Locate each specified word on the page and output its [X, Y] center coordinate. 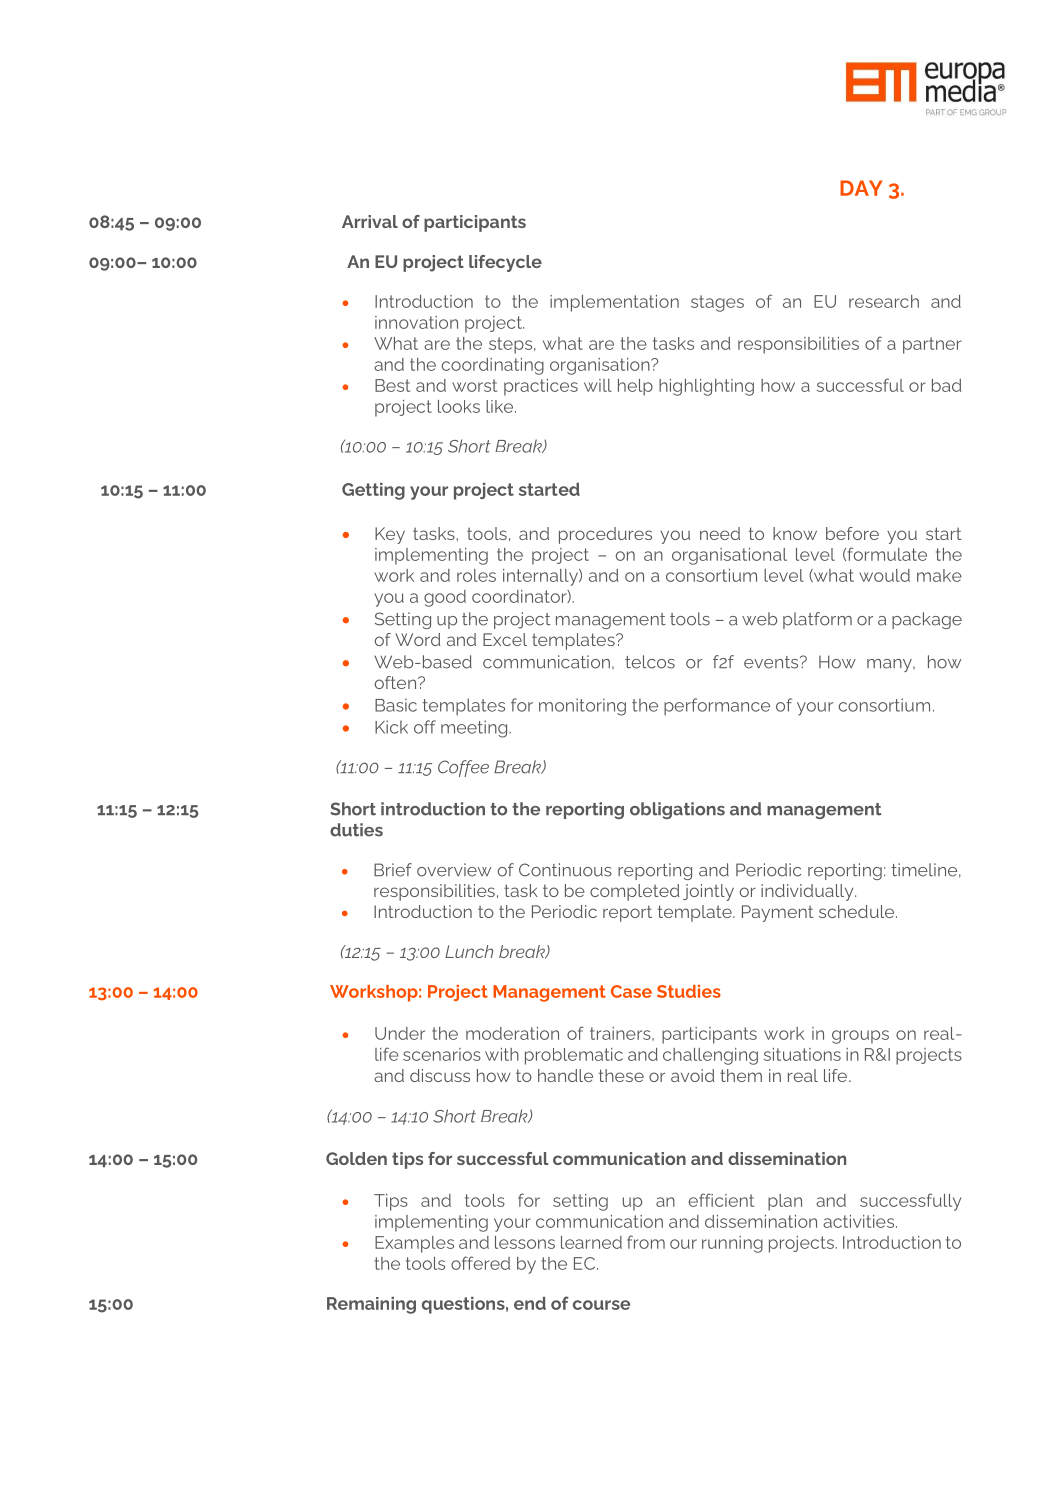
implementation [614, 303]
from [646, 1242]
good [445, 598]
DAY [861, 188]
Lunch [469, 951]
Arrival [370, 221]
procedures [605, 535]
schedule [858, 911]
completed [635, 892]
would [884, 575]
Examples [414, 1244]
